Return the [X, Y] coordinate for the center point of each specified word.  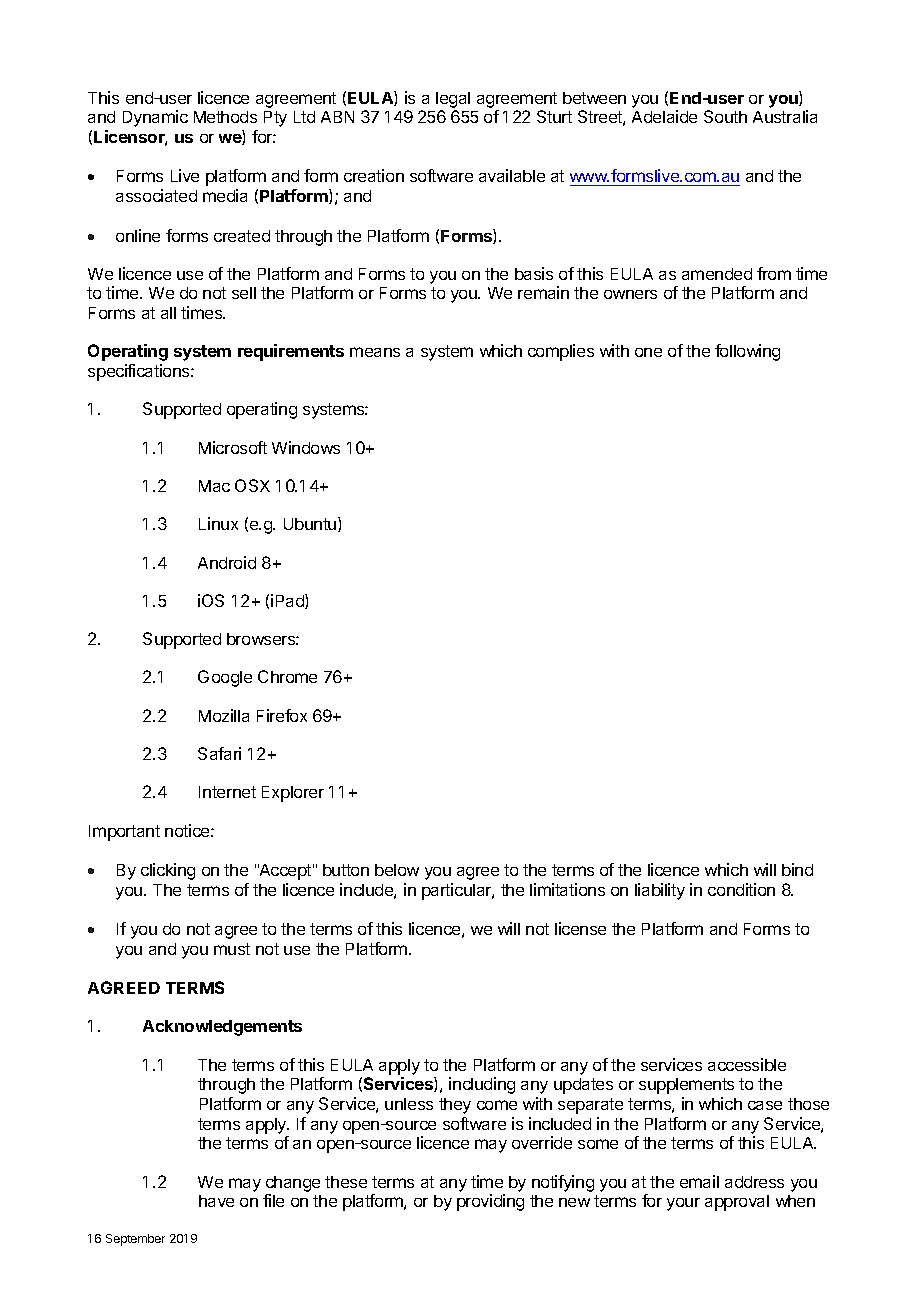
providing [490, 1202]
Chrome [287, 676]
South [725, 116]
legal [453, 100]
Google [225, 678]
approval [737, 1203]
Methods [225, 117]
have [216, 1201]
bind [797, 869]
